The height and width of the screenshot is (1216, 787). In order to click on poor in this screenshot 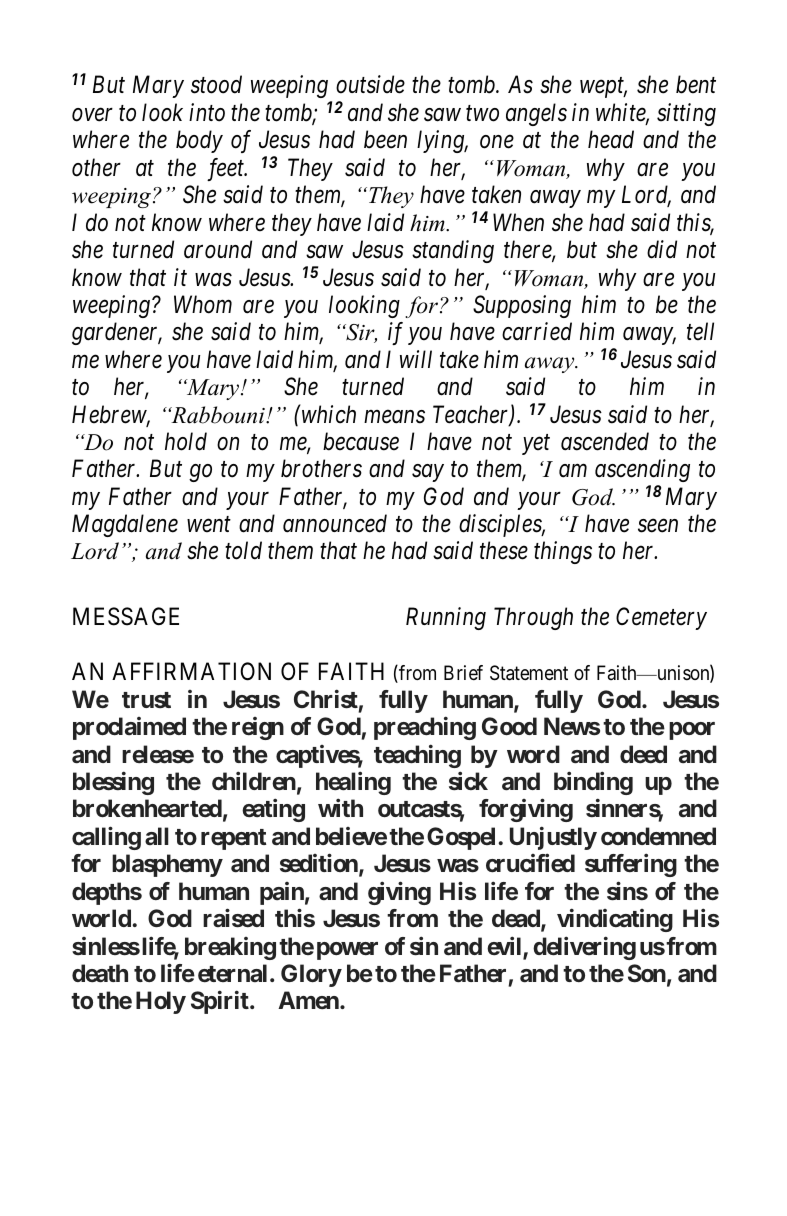, I will do `click(692, 731)`.
